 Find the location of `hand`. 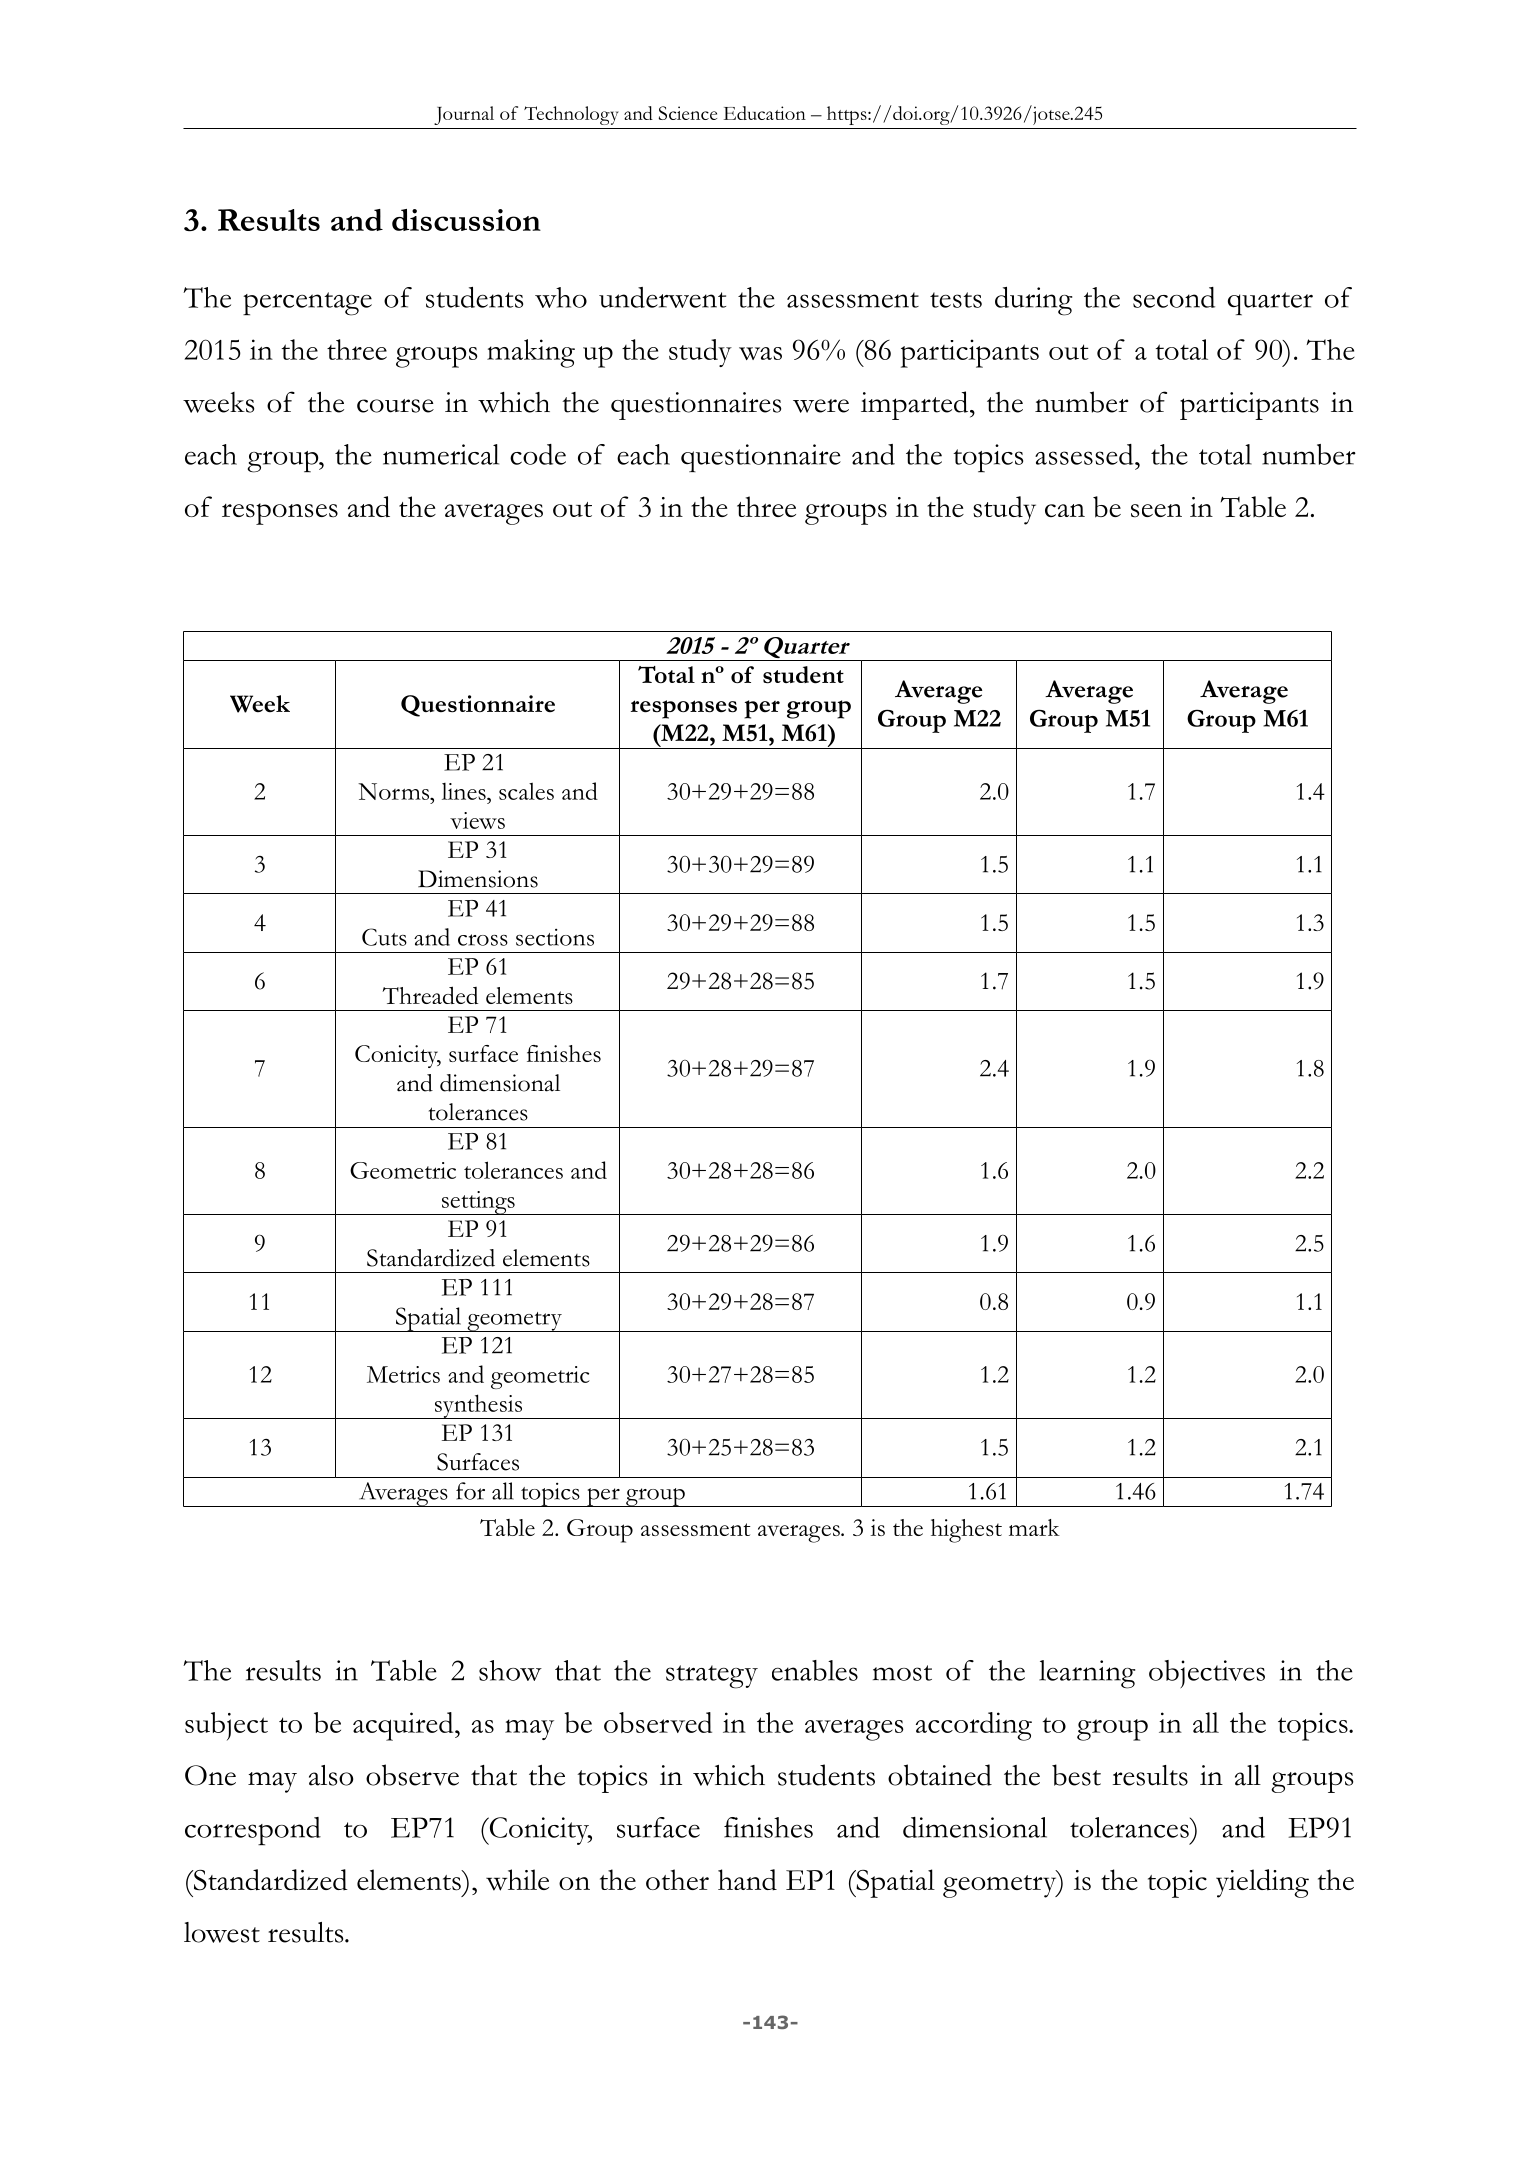

hand is located at coordinates (747, 1880).
